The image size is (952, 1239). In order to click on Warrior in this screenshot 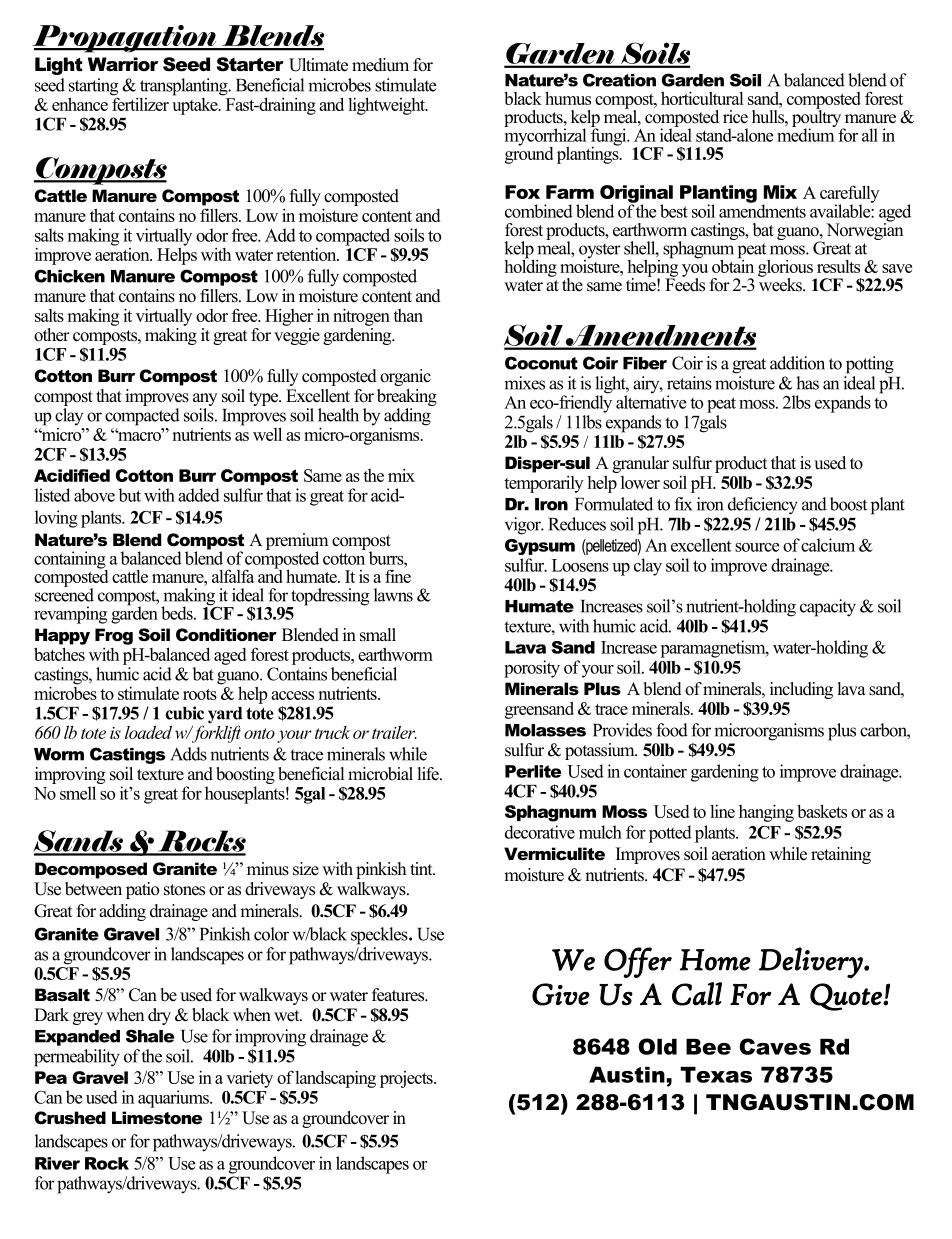, I will do `click(123, 64)`.
